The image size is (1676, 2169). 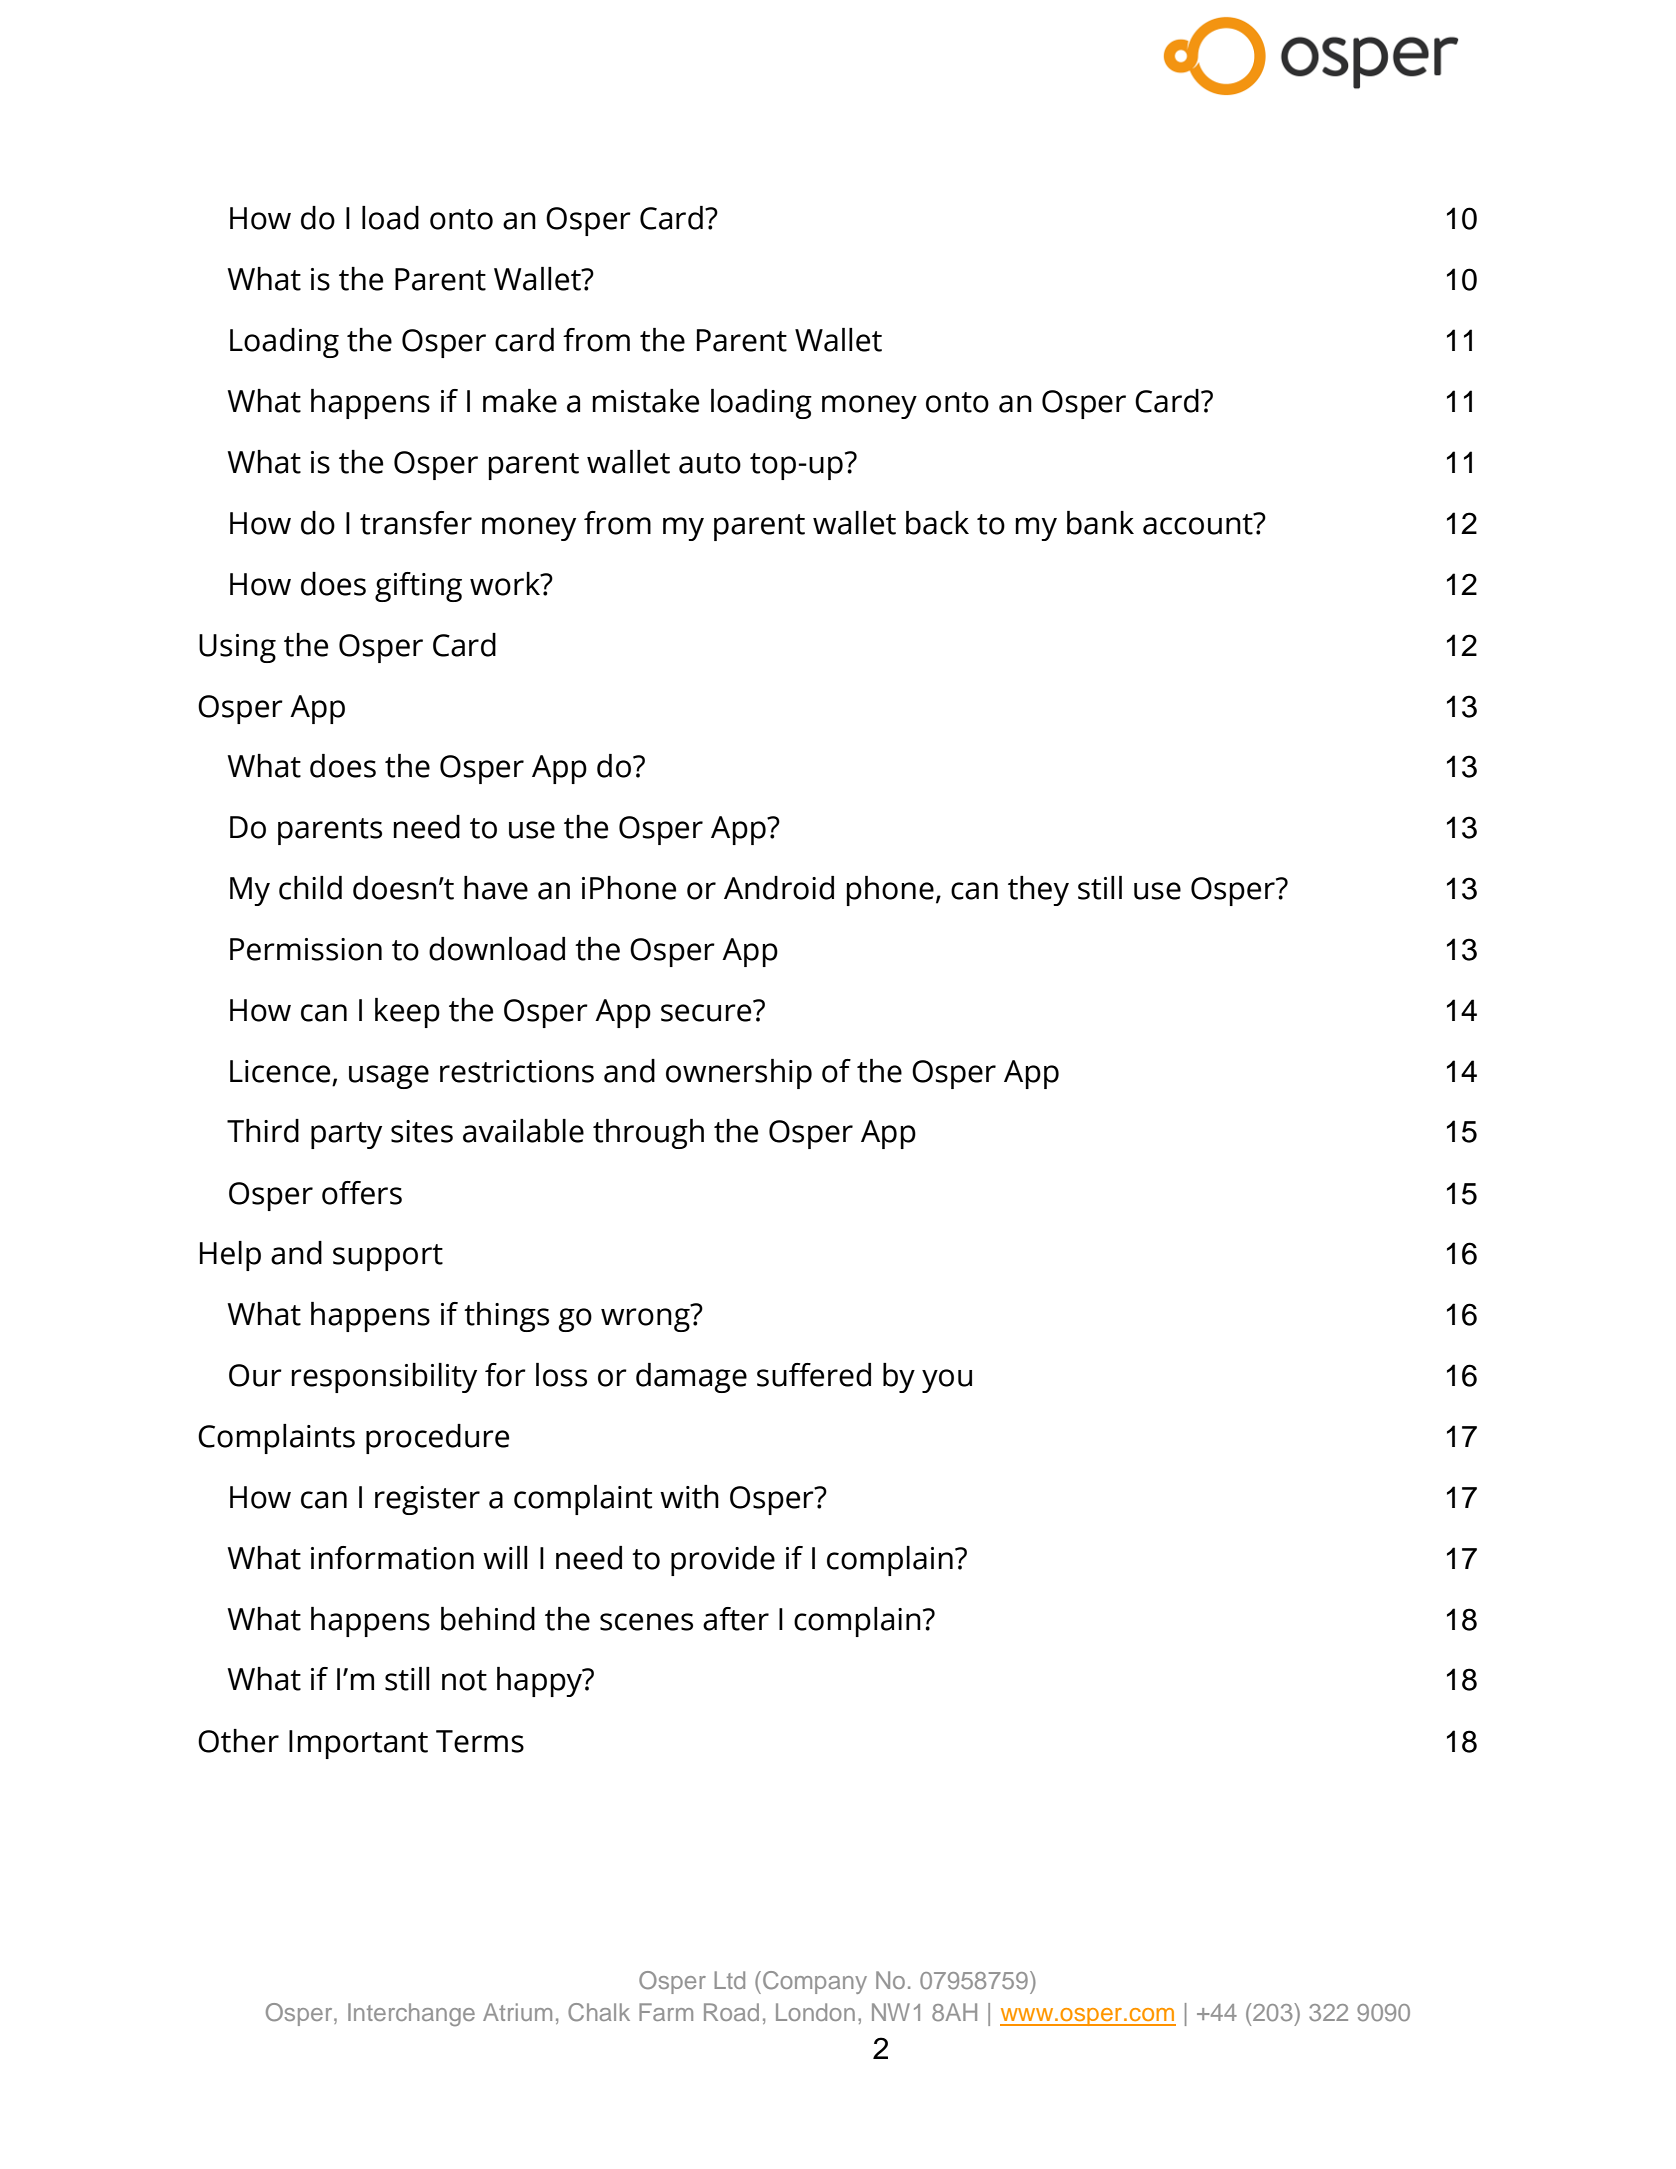 What do you see at coordinates (947, 1381) in the screenshot?
I see `you` at bounding box center [947, 1381].
